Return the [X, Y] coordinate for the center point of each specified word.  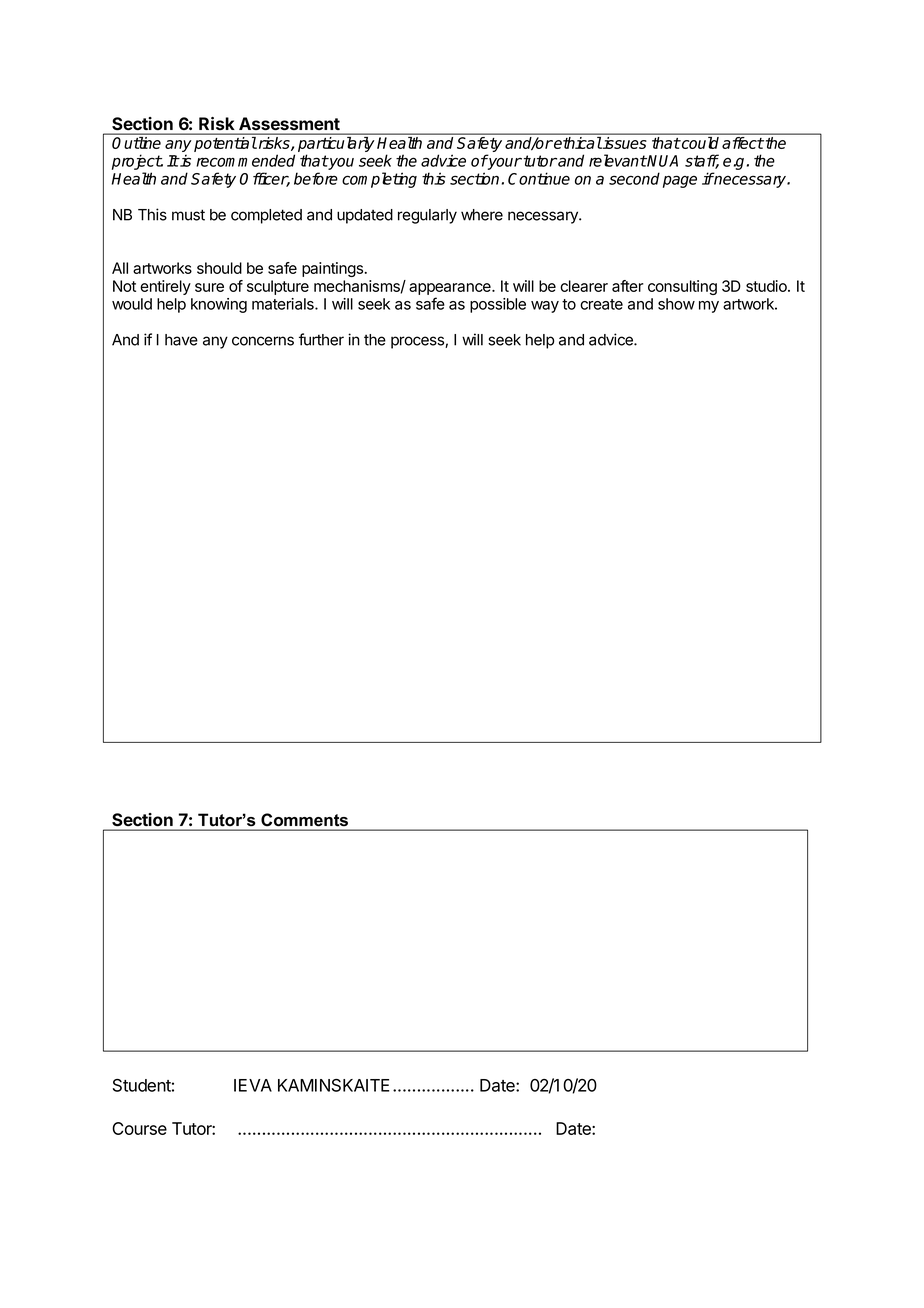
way [545, 307]
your [504, 164]
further [321, 339]
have [181, 340]
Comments [304, 819]
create [601, 304]
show [676, 304]
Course [139, 1128]
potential [225, 144]
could [699, 143]
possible [498, 305]
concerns [263, 341]
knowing [219, 305]
